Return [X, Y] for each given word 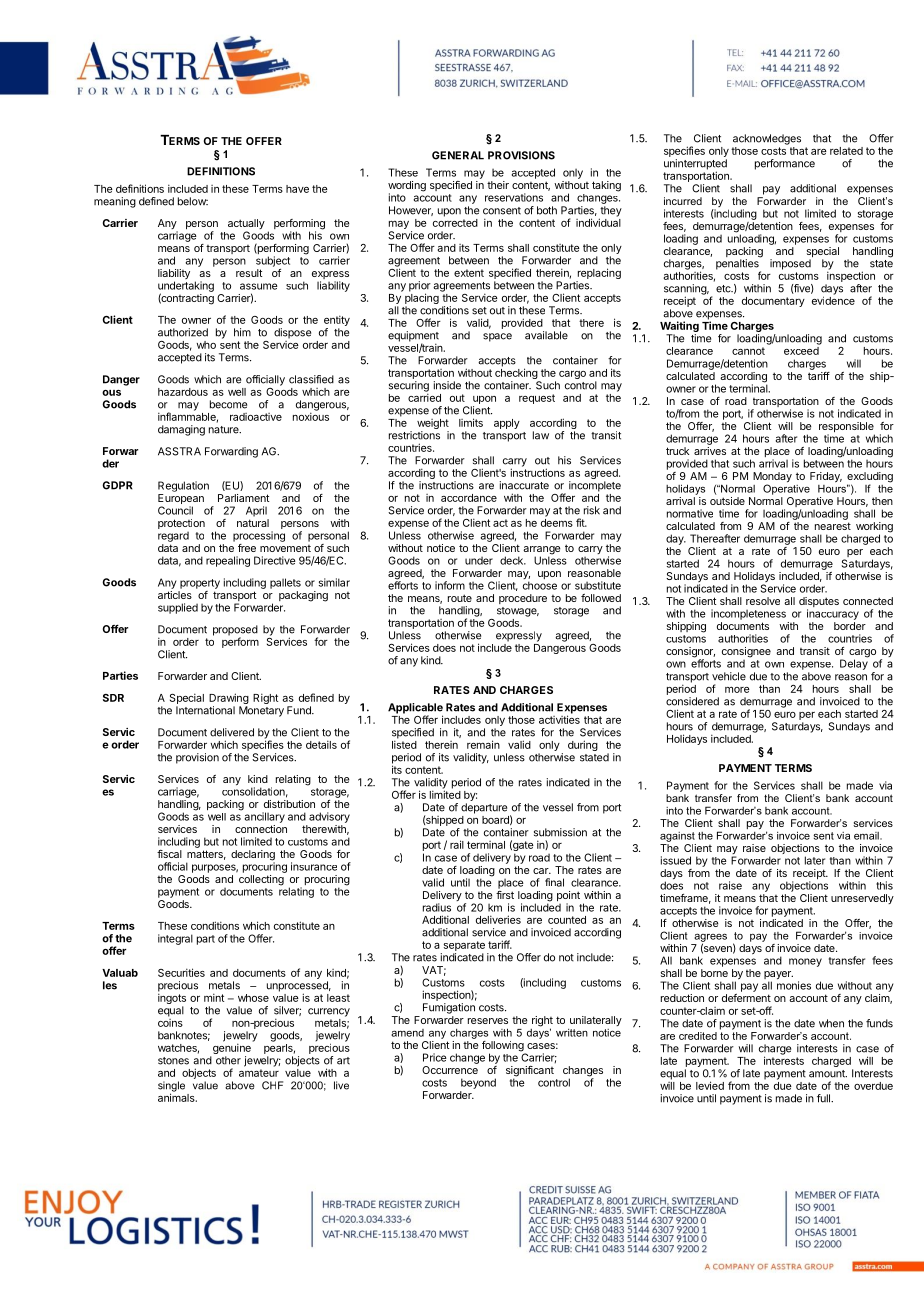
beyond [478, 1083]
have [297, 189]
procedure [523, 599]
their [498, 185]
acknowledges [767, 139]
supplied [178, 608]
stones [173, 1061]
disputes [819, 603]
